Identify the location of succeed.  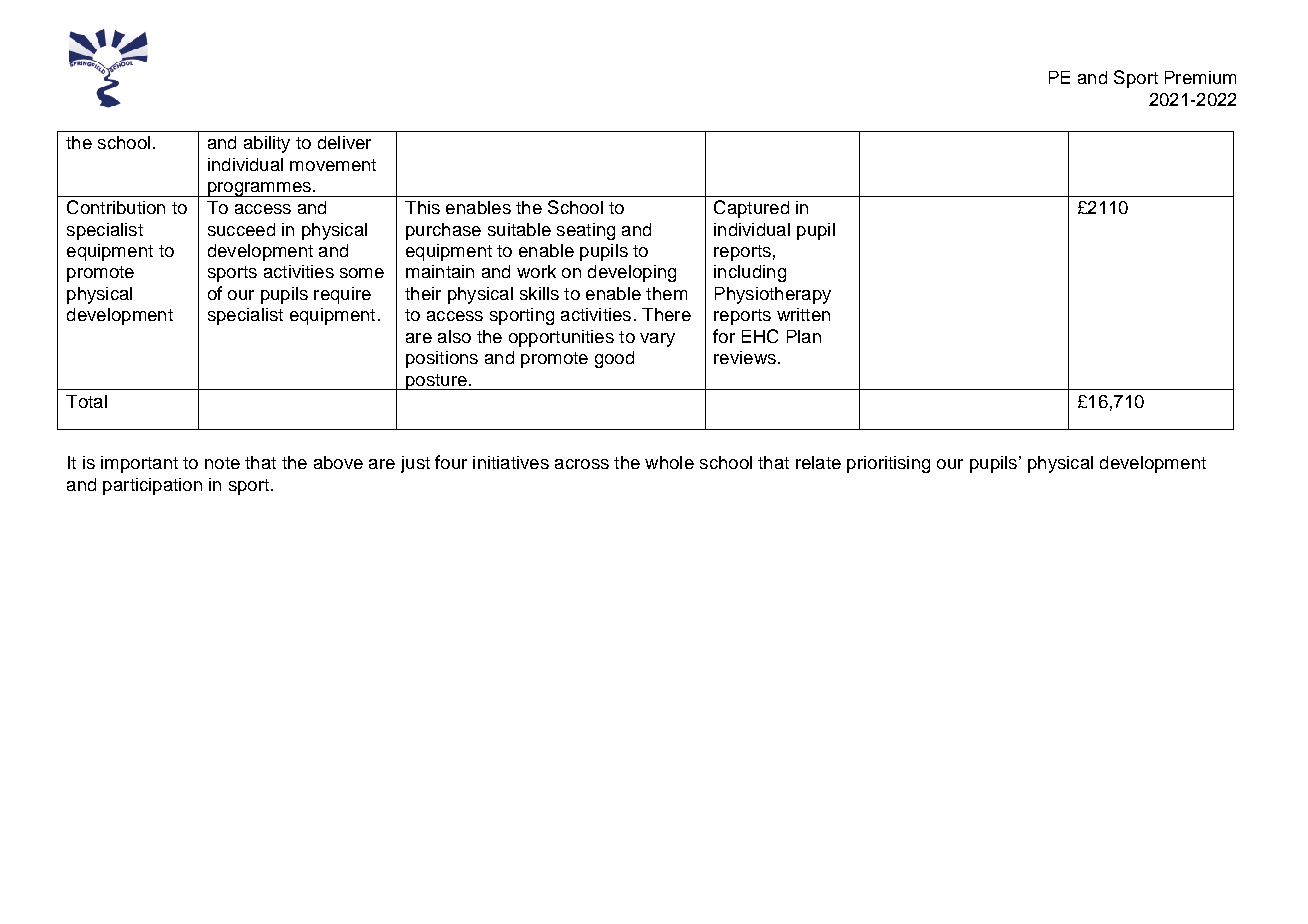
(241, 229).
